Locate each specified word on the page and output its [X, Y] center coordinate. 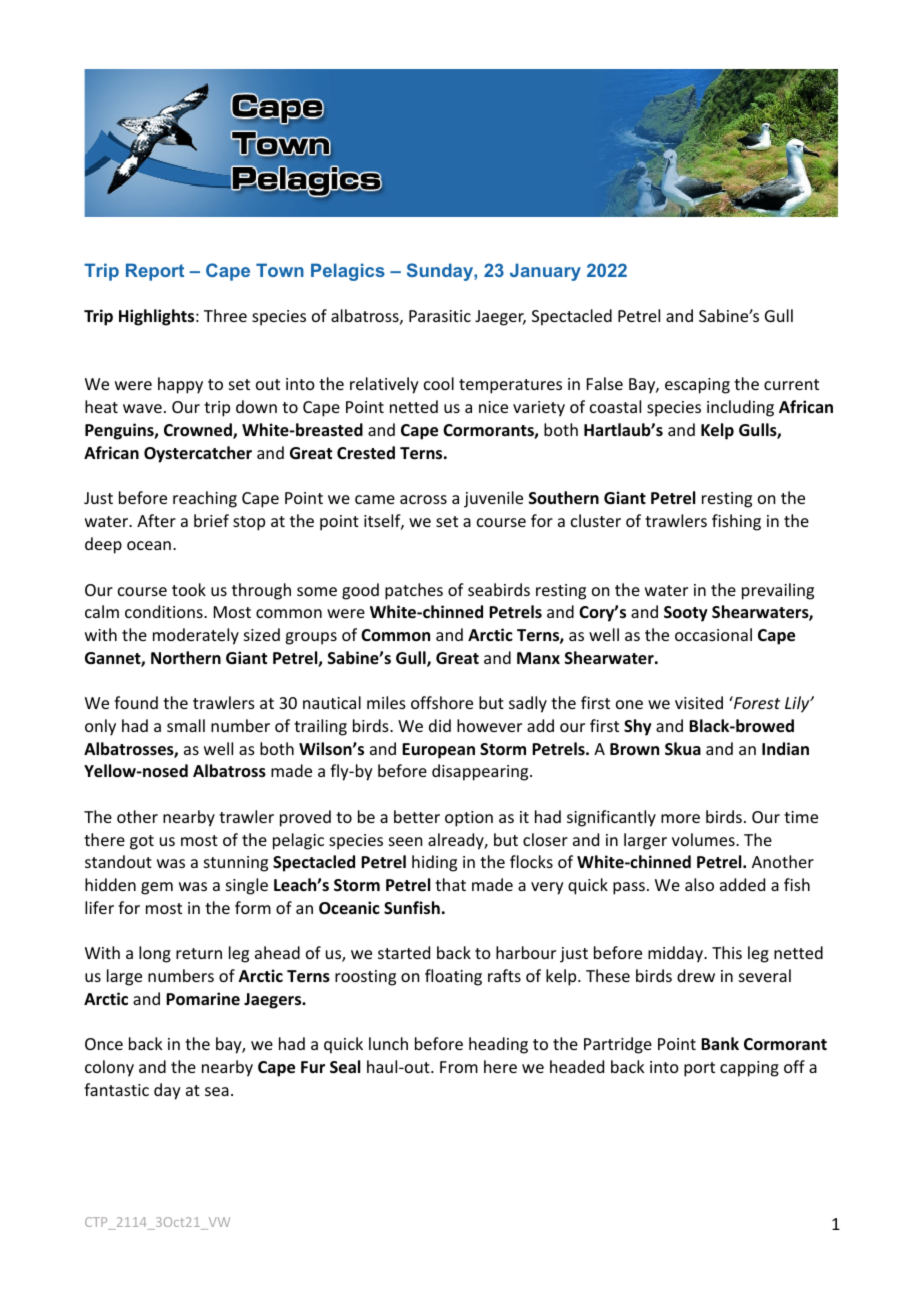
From [459, 1067]
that [450, 884]
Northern [186, 658]
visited [699, 702]
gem [157, 888]
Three [225, 315]
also [699, 884]
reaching [205, 499]
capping [749, 1069]
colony [109, 1068]
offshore [442, 702]
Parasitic [440, 316]
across [423, 499]
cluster [596, 520]
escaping [697, 386]
